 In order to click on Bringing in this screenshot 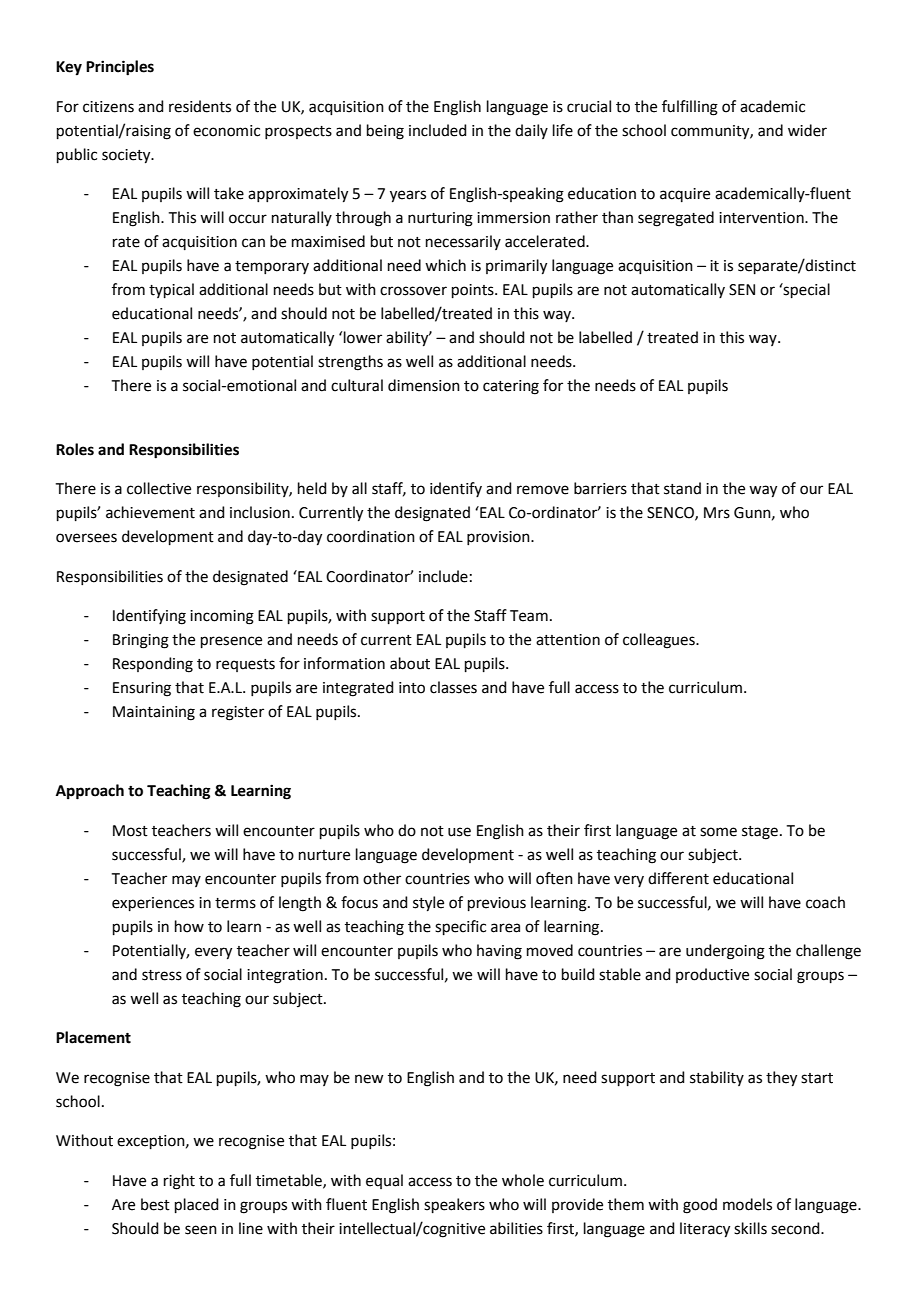, I will do `click(141, 641)`.
